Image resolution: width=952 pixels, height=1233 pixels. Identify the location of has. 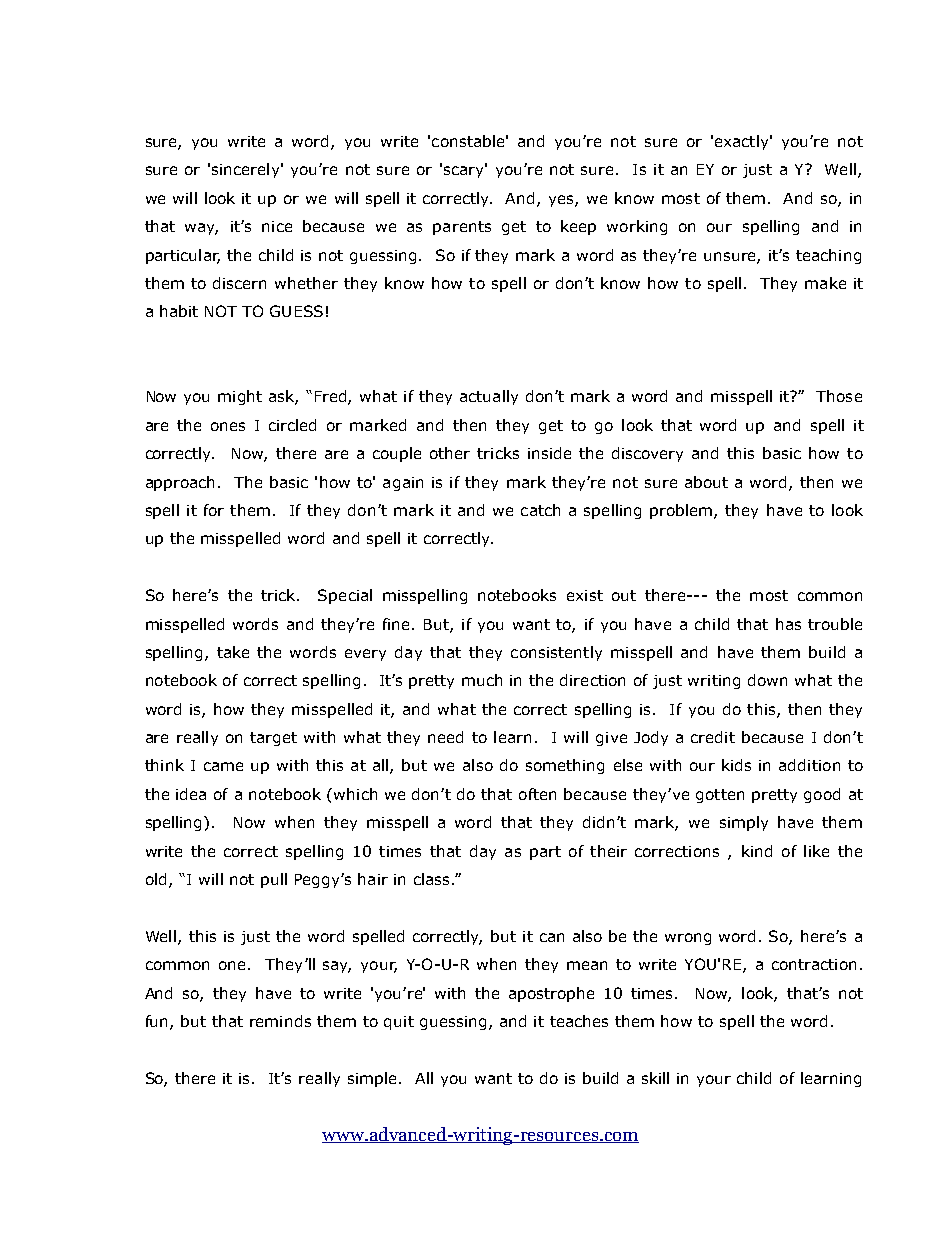
(788, 624).
